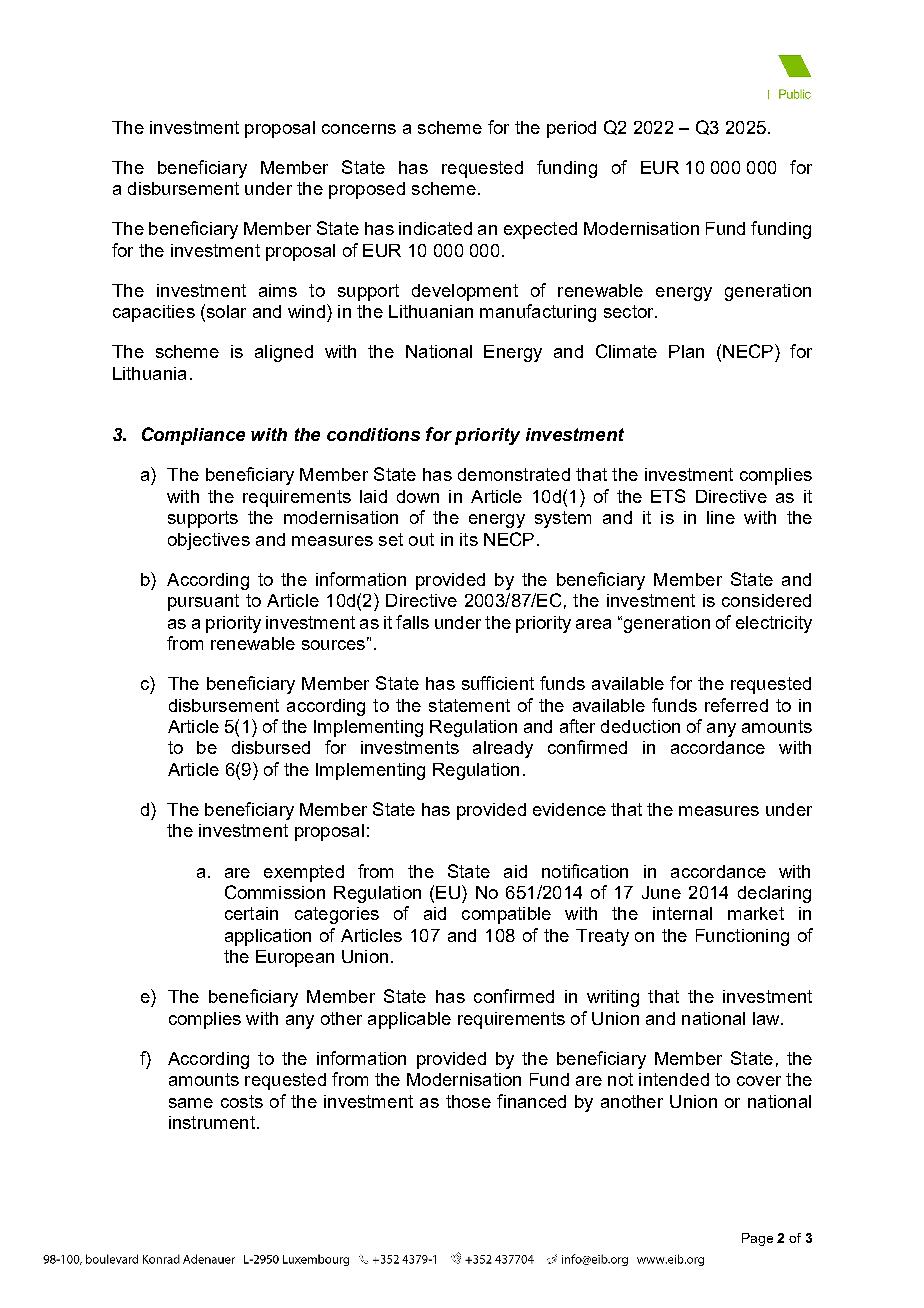 This screenshot has width=924, height=1308. What do you see at coordinates (359, 129) in the screenshot?
I see `concerns` at bounding box center [359, 129].
